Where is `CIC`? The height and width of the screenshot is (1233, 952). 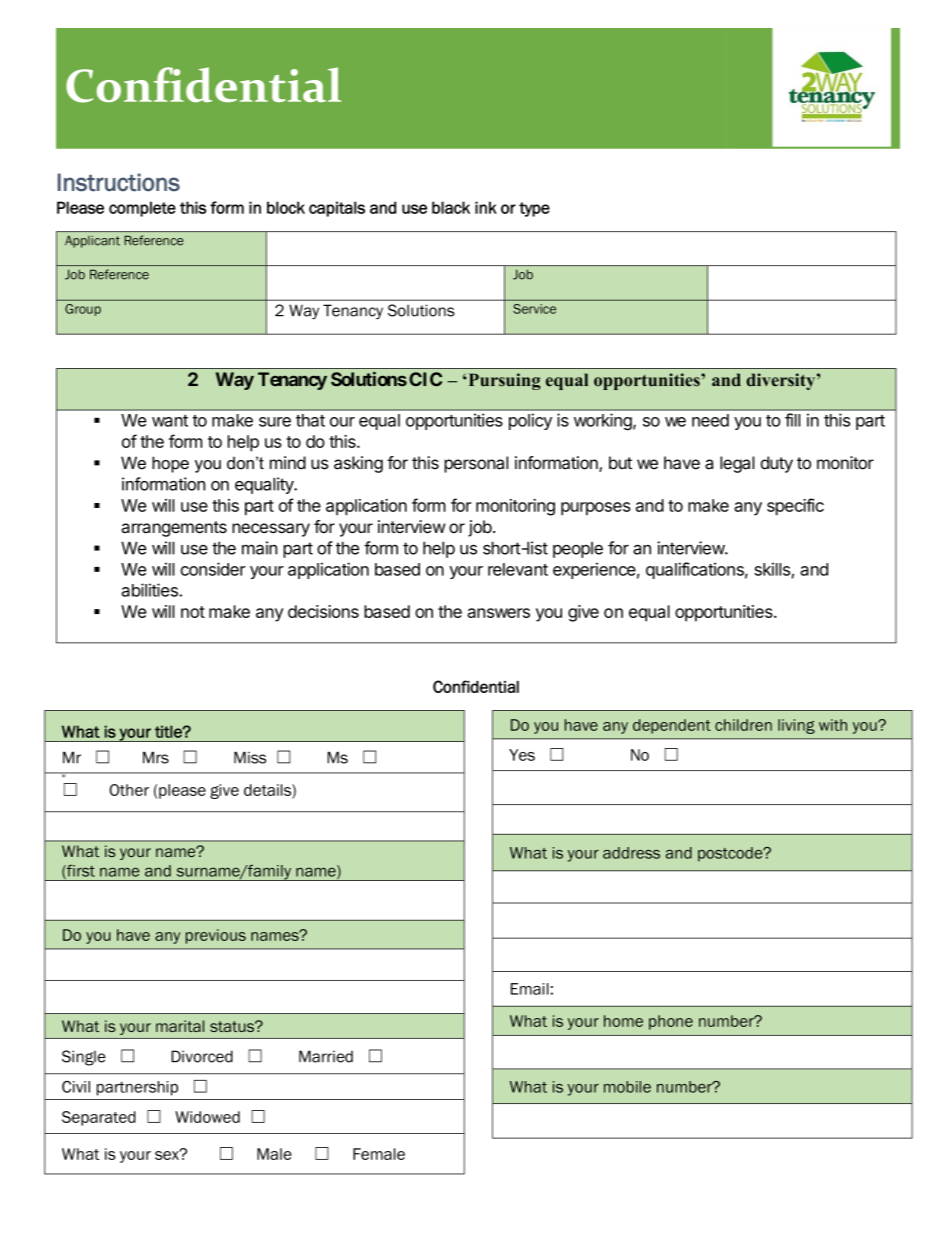 CIC is located at coordinates (425, 379).
